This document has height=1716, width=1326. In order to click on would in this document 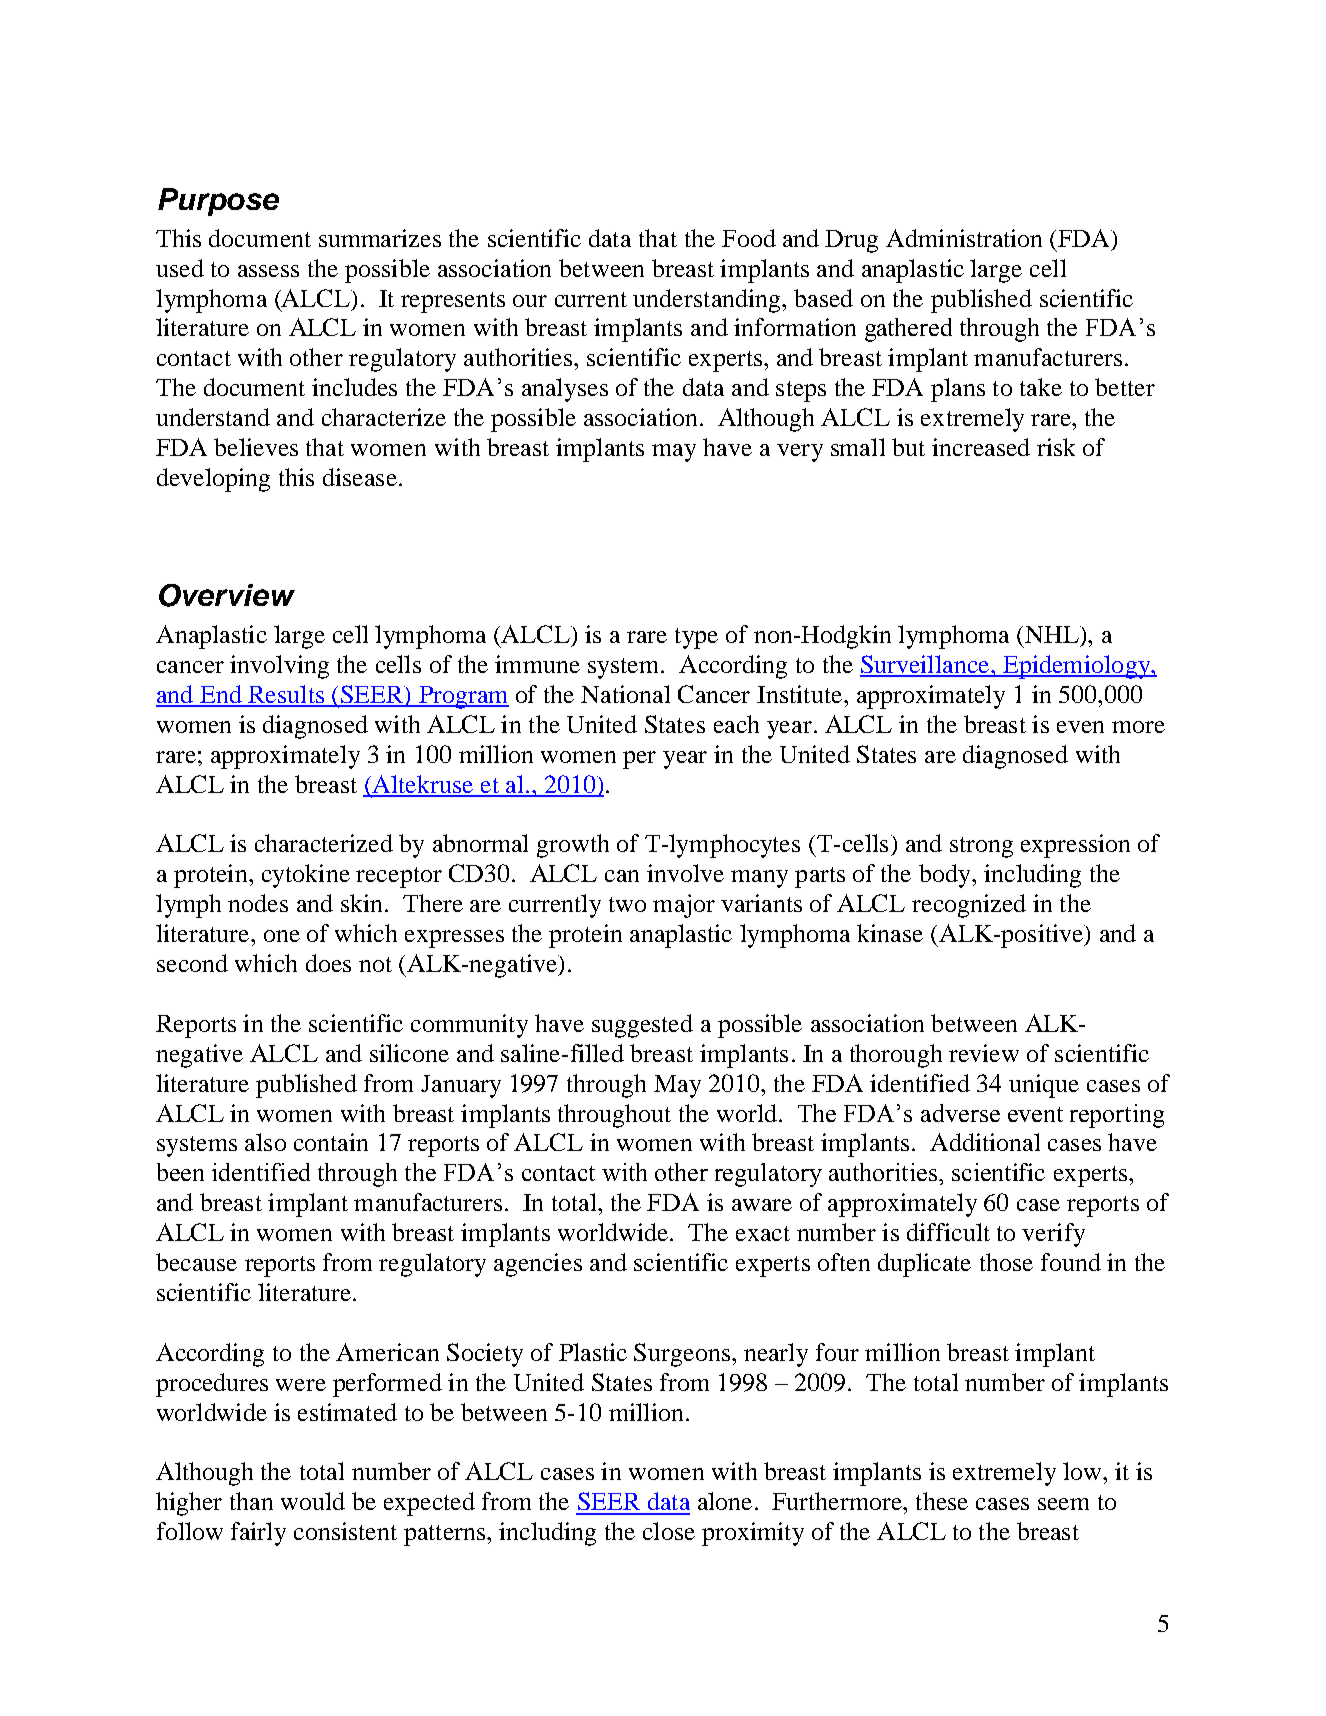, I will do `click(313, 1501)`.
